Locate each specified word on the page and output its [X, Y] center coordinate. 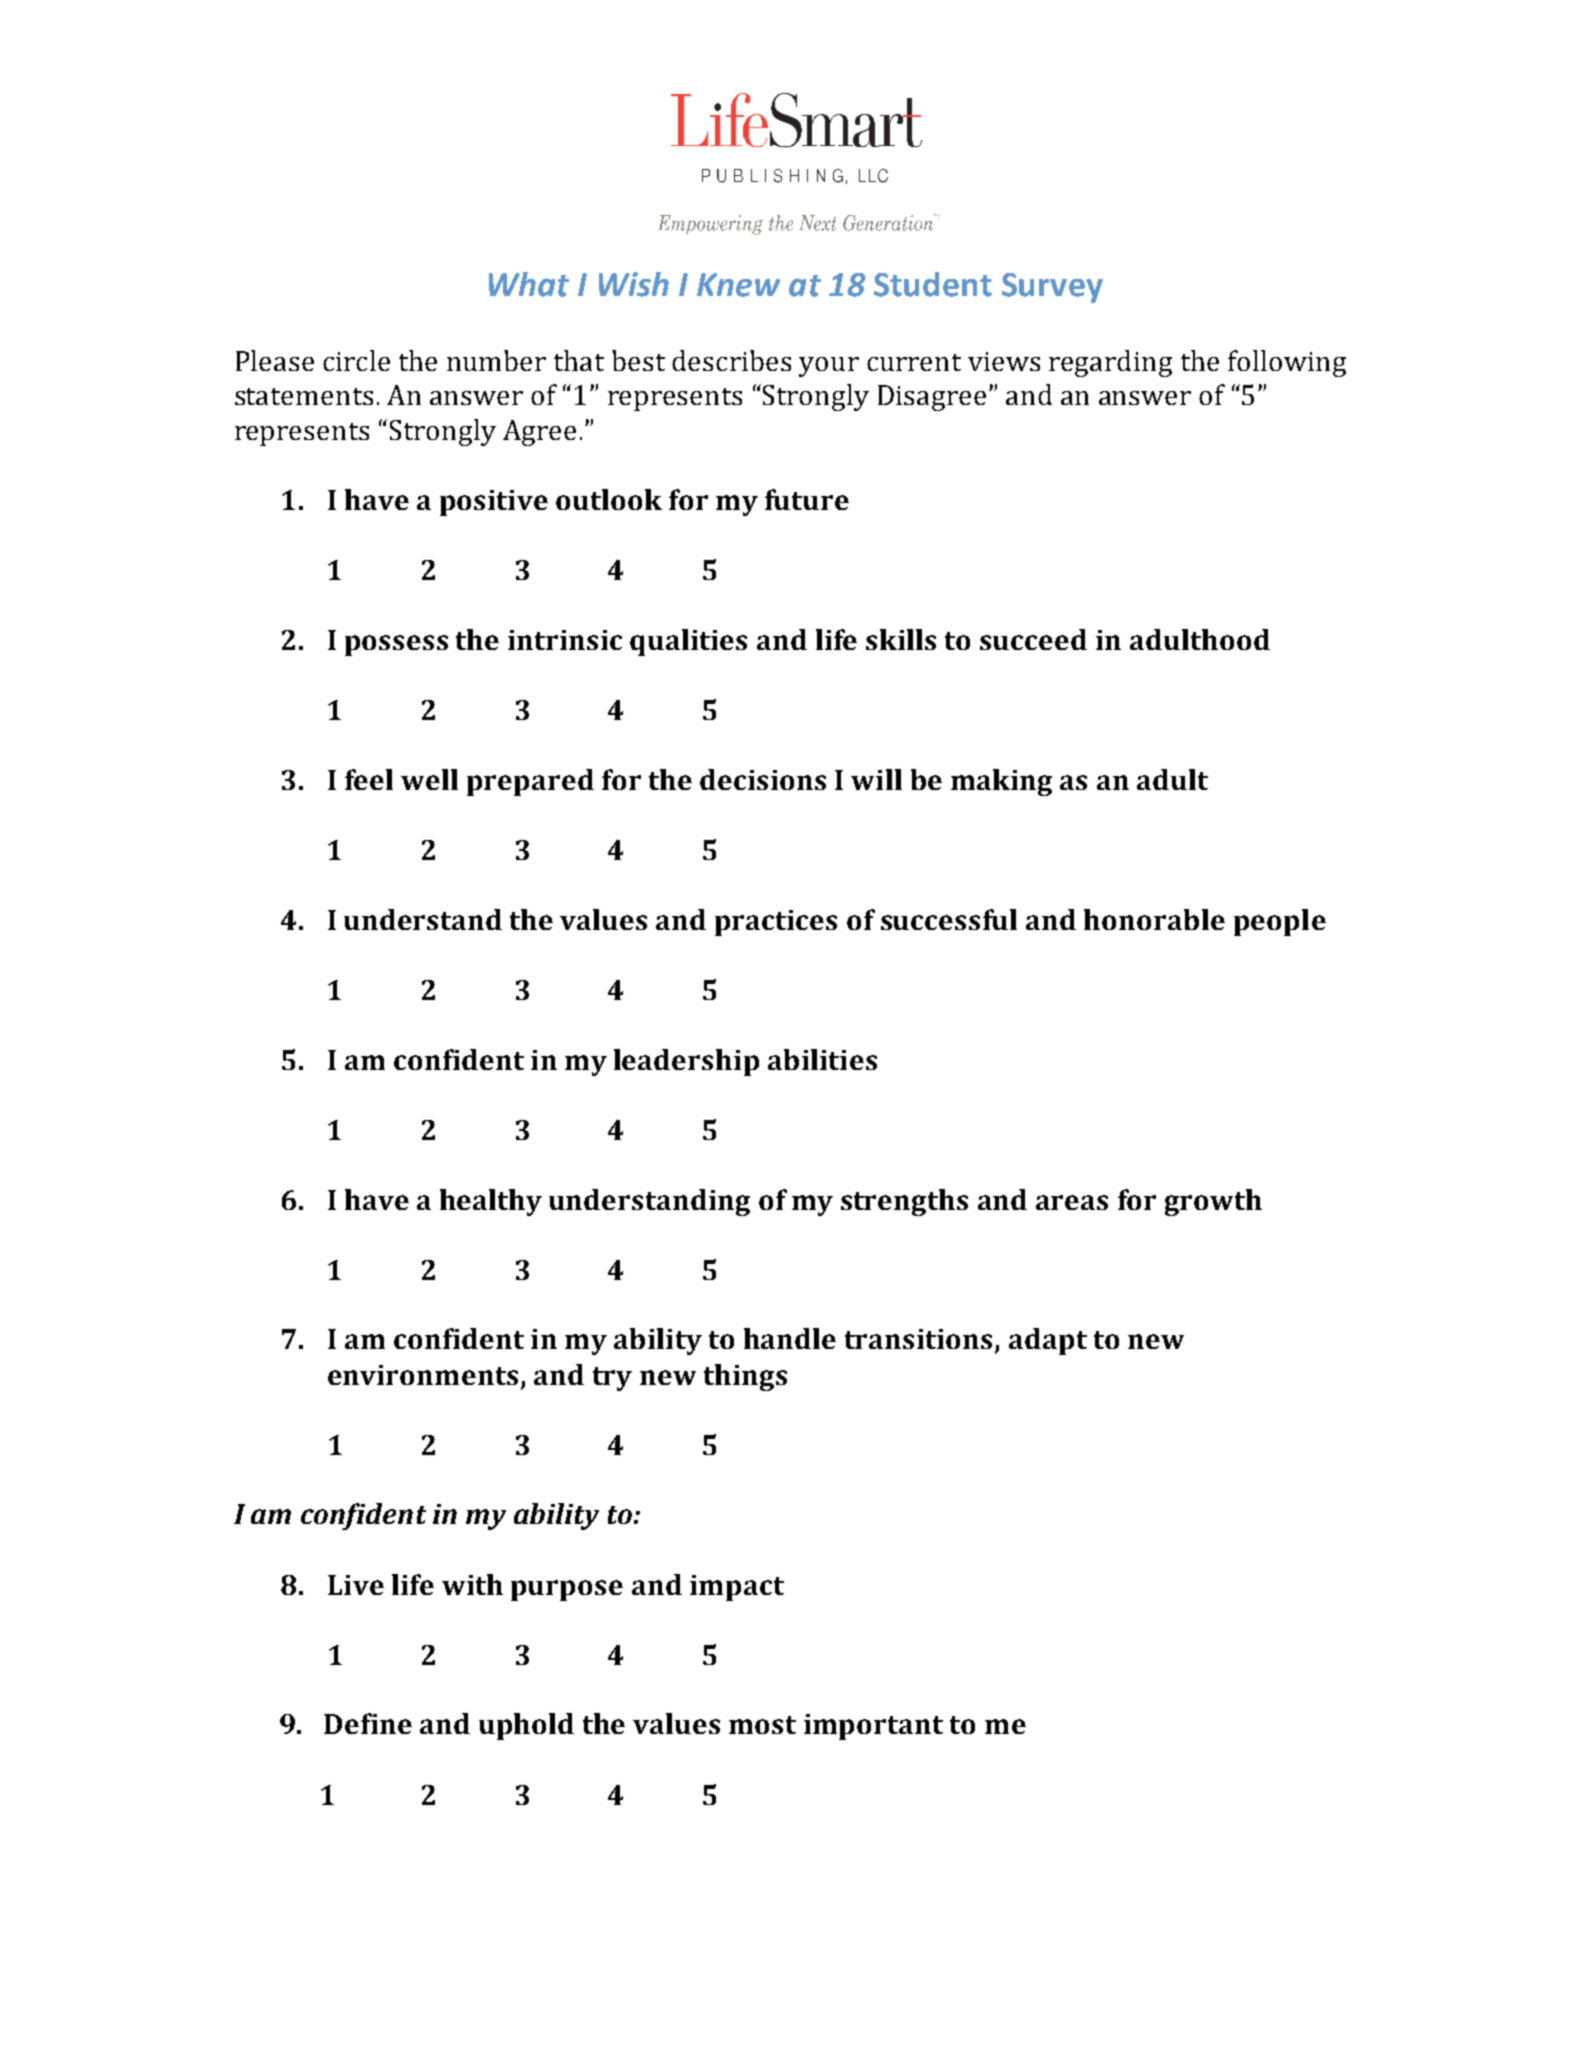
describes [731, 360]
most [762, 1725]
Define [368, 1723]
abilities [822, 1059]
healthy [491, 1202]
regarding [1110, 363]
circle [356, 360]
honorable [1154, 919]
